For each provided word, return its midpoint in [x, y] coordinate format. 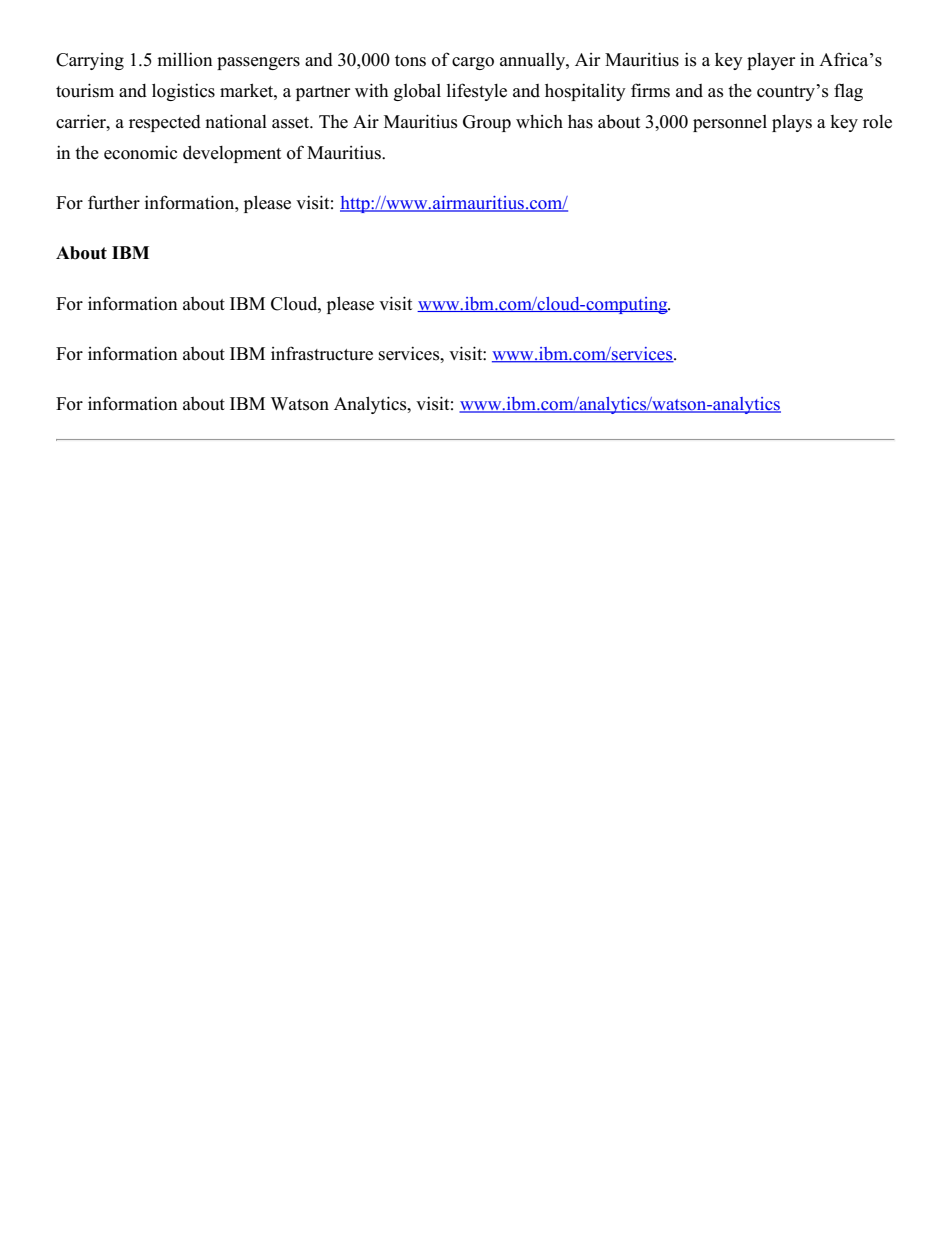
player [771, 61]
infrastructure [322, 353]
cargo [473, 63]
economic [140, 152]
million [185, 59]
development [232, 154]
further [114, 202]
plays [792, 123]
